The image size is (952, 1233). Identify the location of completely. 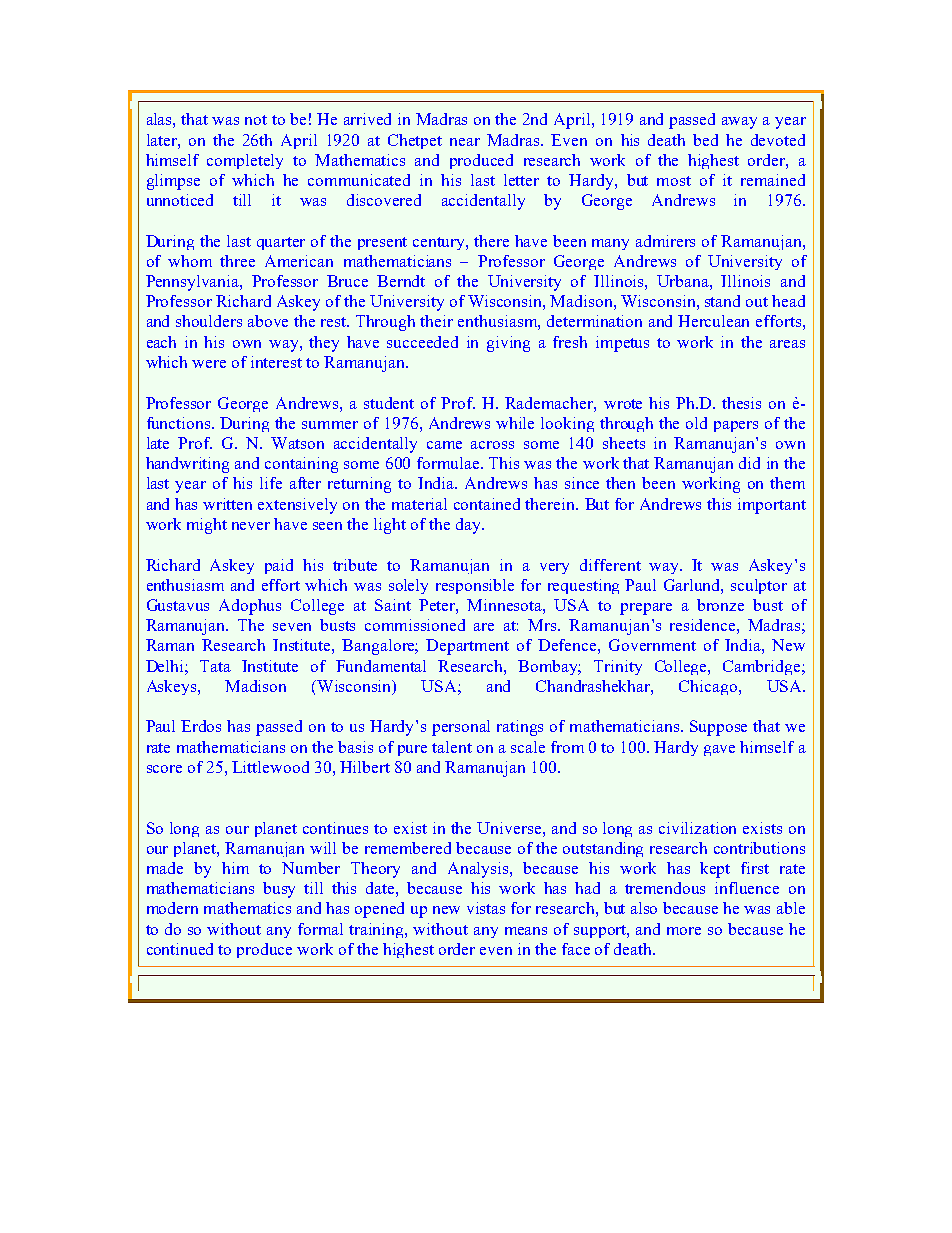
(245, 161).
